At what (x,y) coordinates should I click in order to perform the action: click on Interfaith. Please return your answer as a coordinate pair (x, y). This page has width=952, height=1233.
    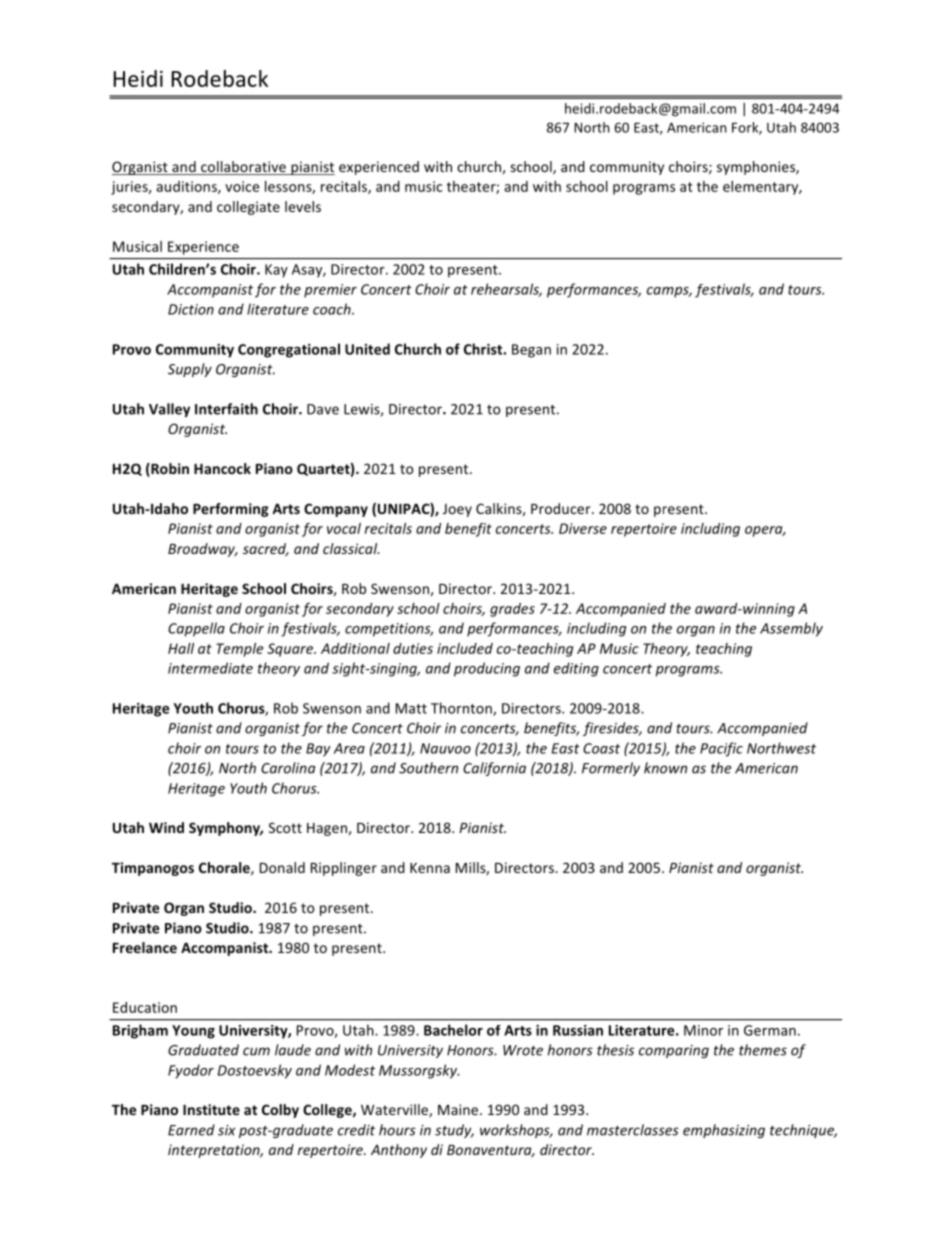
    Looking at the image, I should click on (226, 409).
